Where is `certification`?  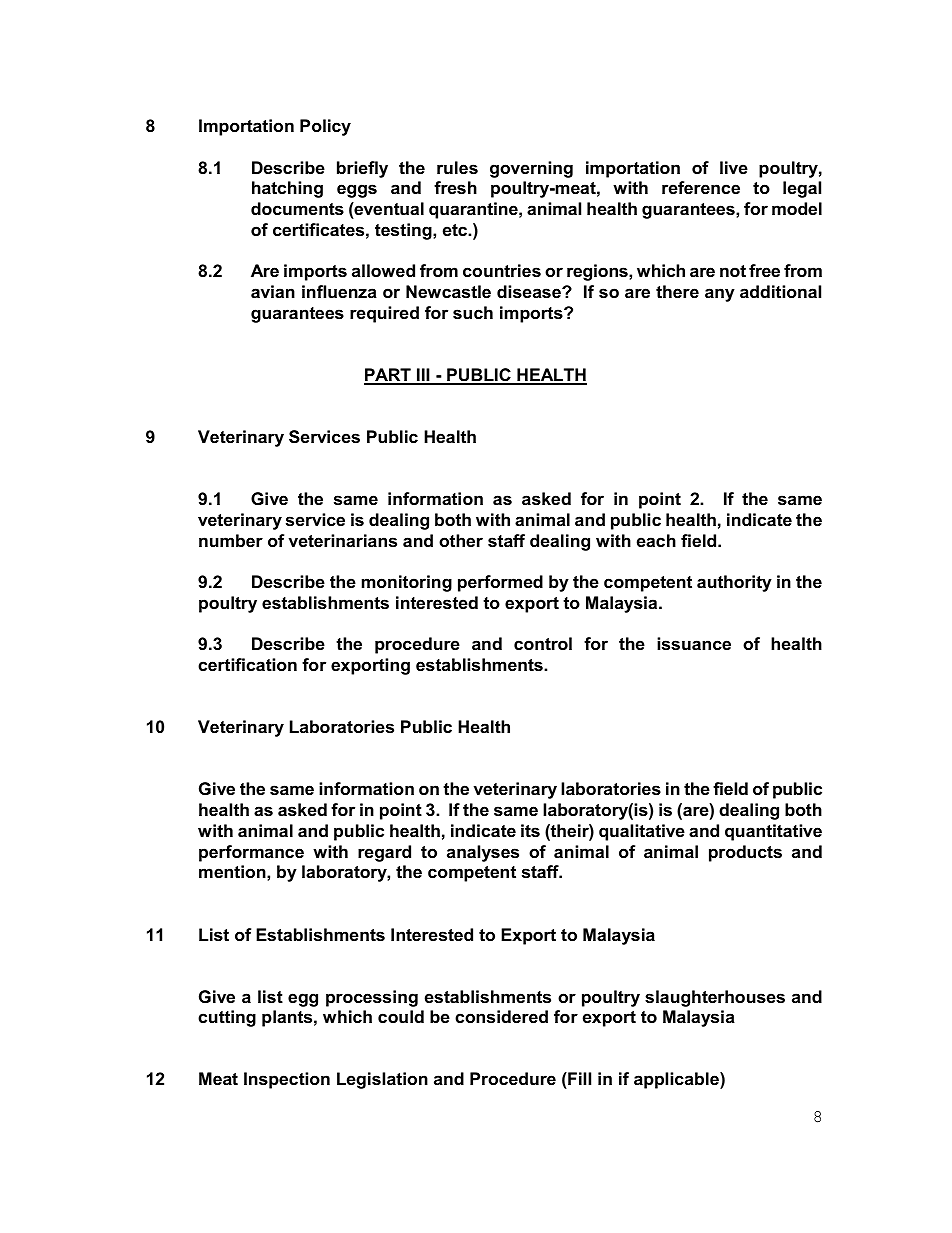 certification is located at coordinates (247, 665).
